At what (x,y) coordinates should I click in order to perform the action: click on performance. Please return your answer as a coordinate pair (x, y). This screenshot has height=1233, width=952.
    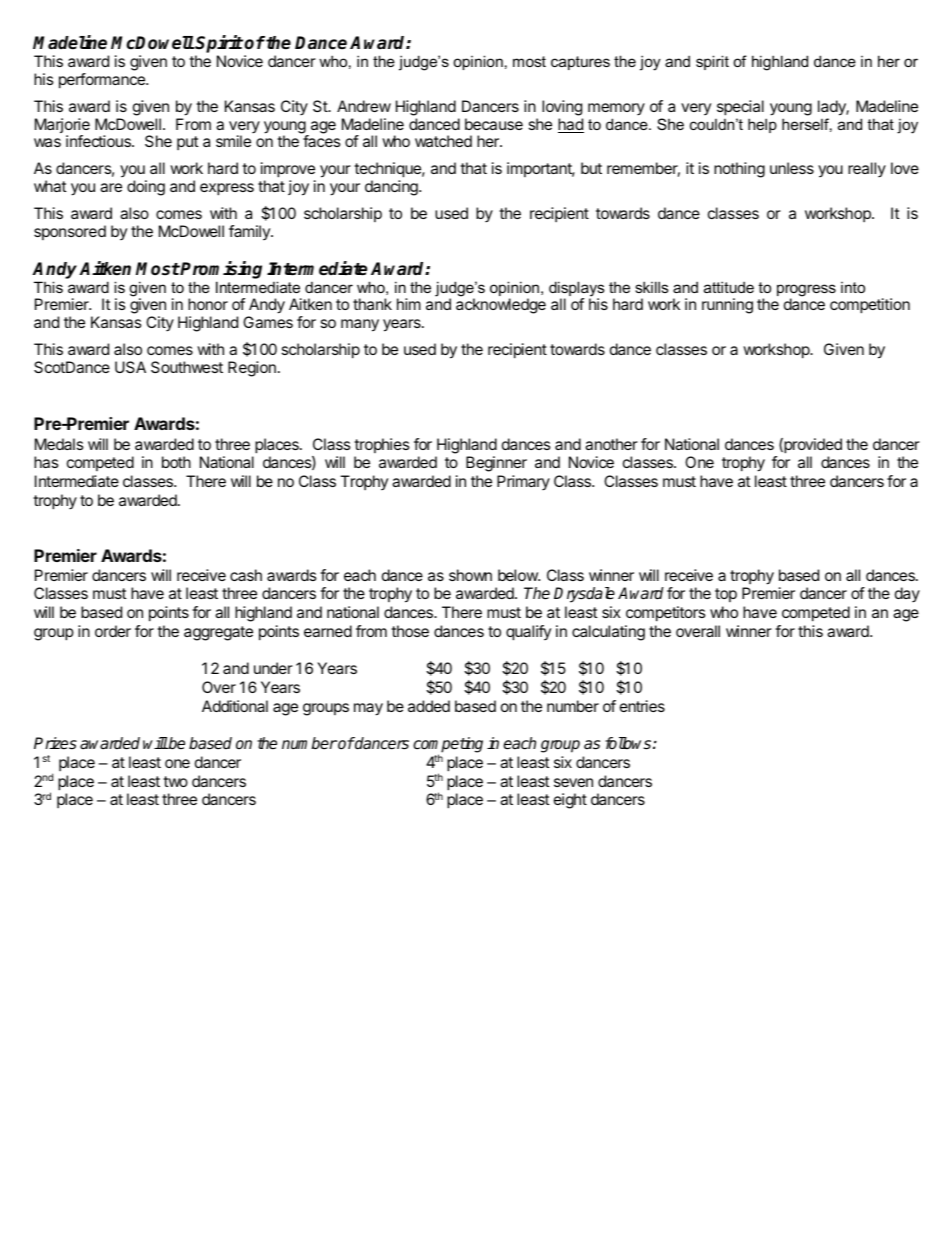
    Looking at the image, I should click on (103, 81).
